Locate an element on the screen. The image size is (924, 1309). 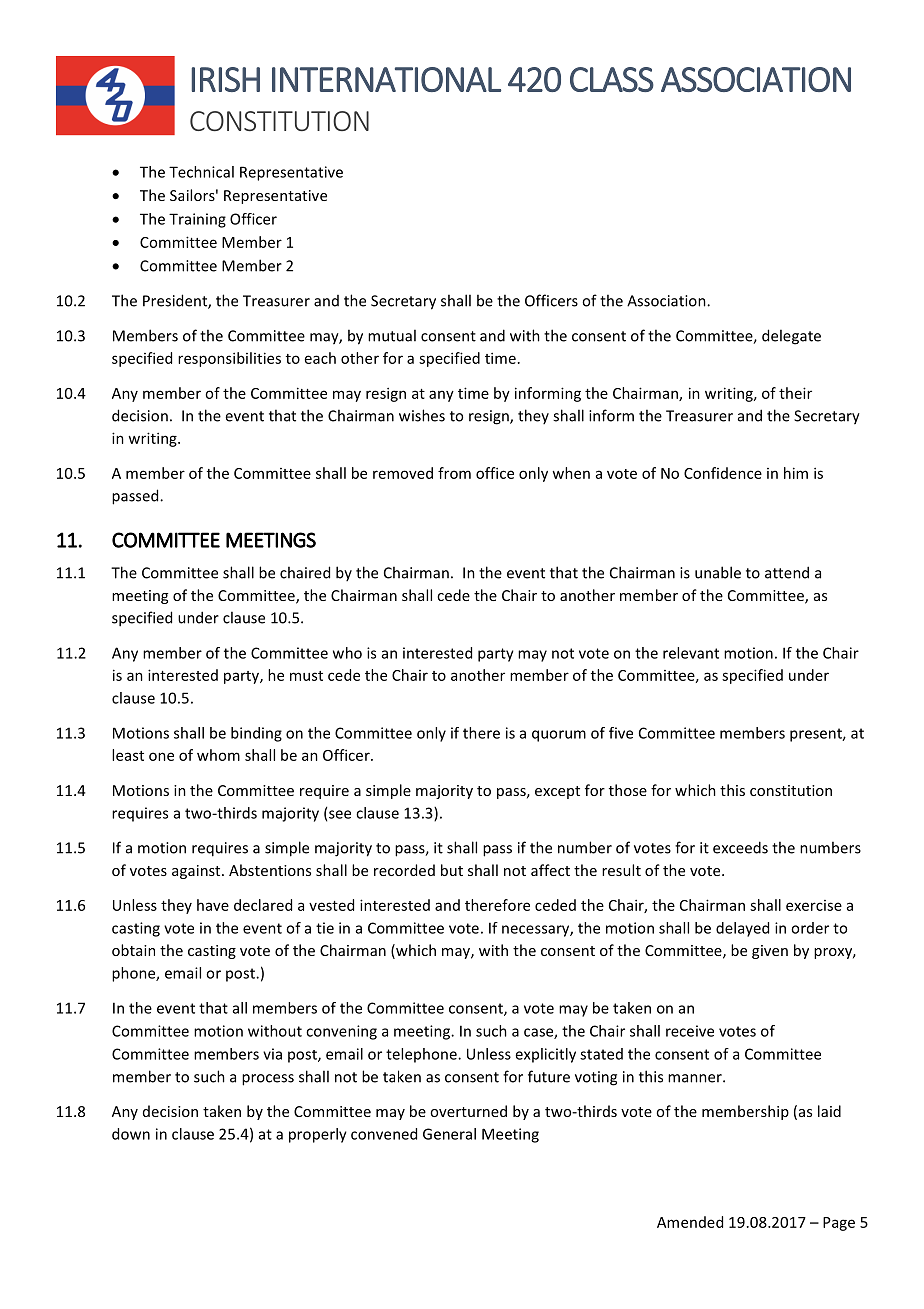
INTERNATIONAL is located at coordinates (386, 79).
